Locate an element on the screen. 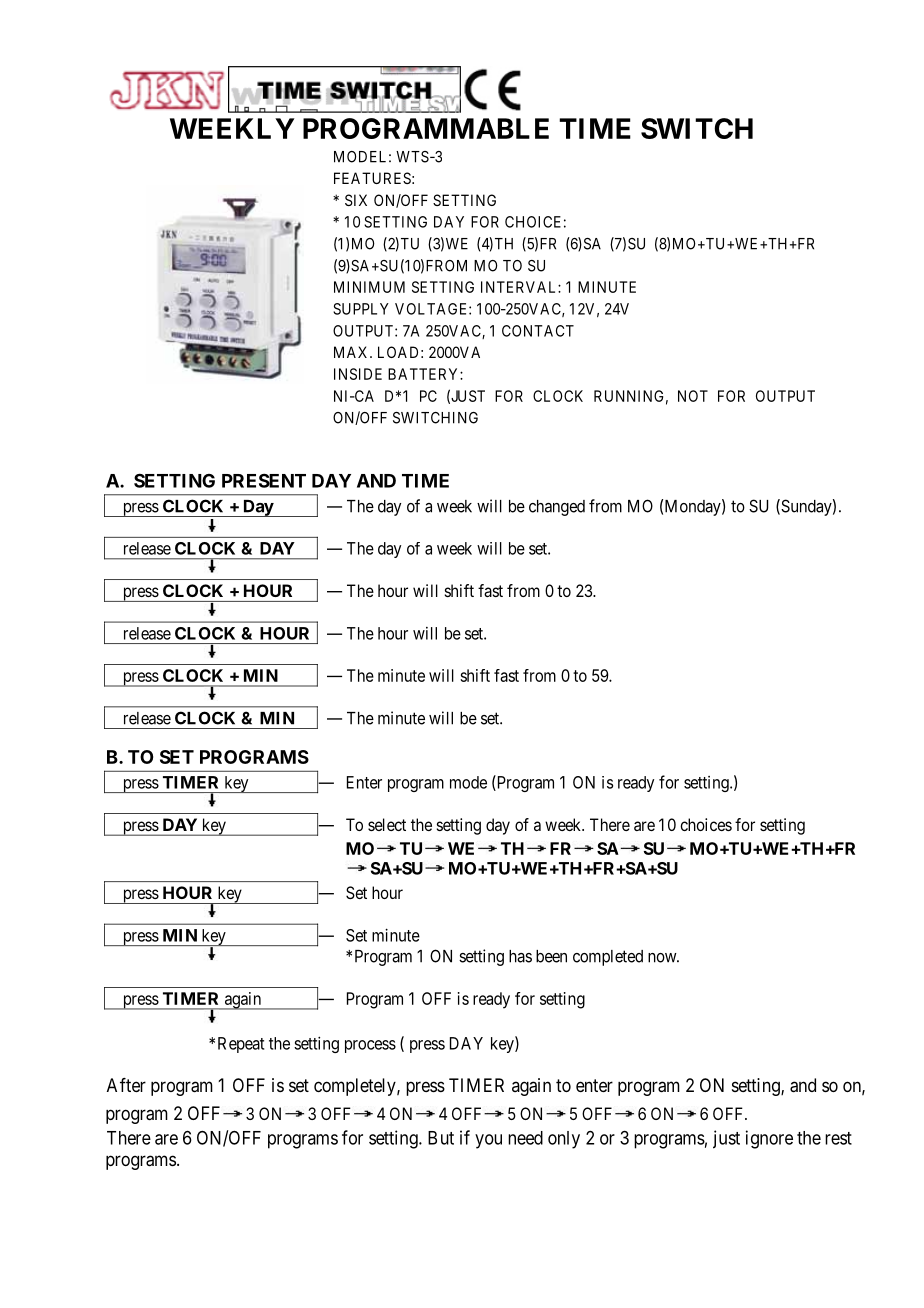 The image size is (924, 1308). NOT is located at coordinates (693, 396).
